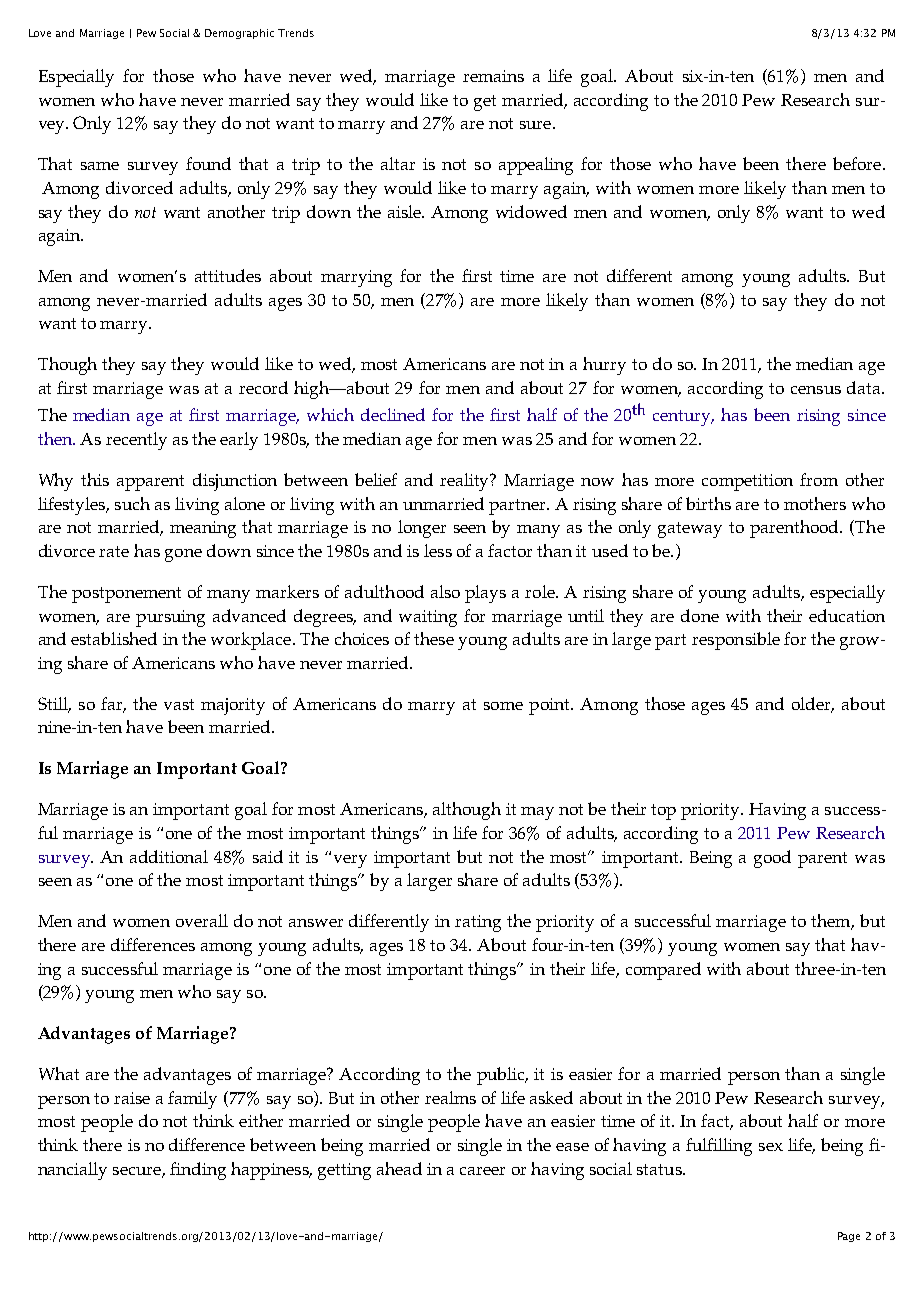 This image has height=1308, width=924. What do you see at coordinates (493, 76) in the image?
I see `remains` at bounding box center [493, 76].
